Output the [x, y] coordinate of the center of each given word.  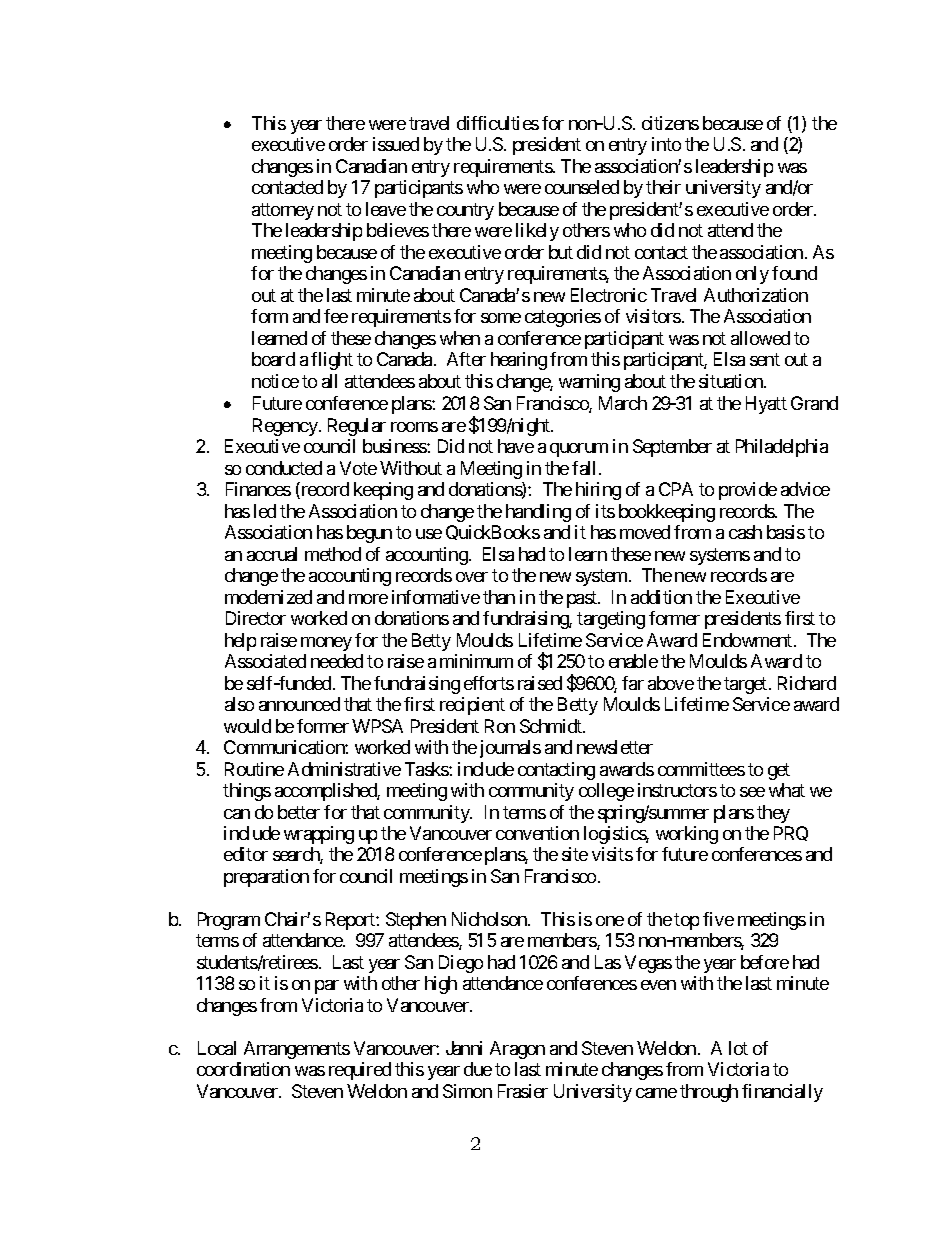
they [773, 814]
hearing [519, 361]
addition [661, 597]
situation [732, 381]
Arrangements [297, 1050]
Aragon [517, 1050]
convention [537, 833]
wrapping [319, 835]
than [499, 597]
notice [275, 381]
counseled [582, 187]
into [666, 144]
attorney [283, 211]
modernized [268, 597]
